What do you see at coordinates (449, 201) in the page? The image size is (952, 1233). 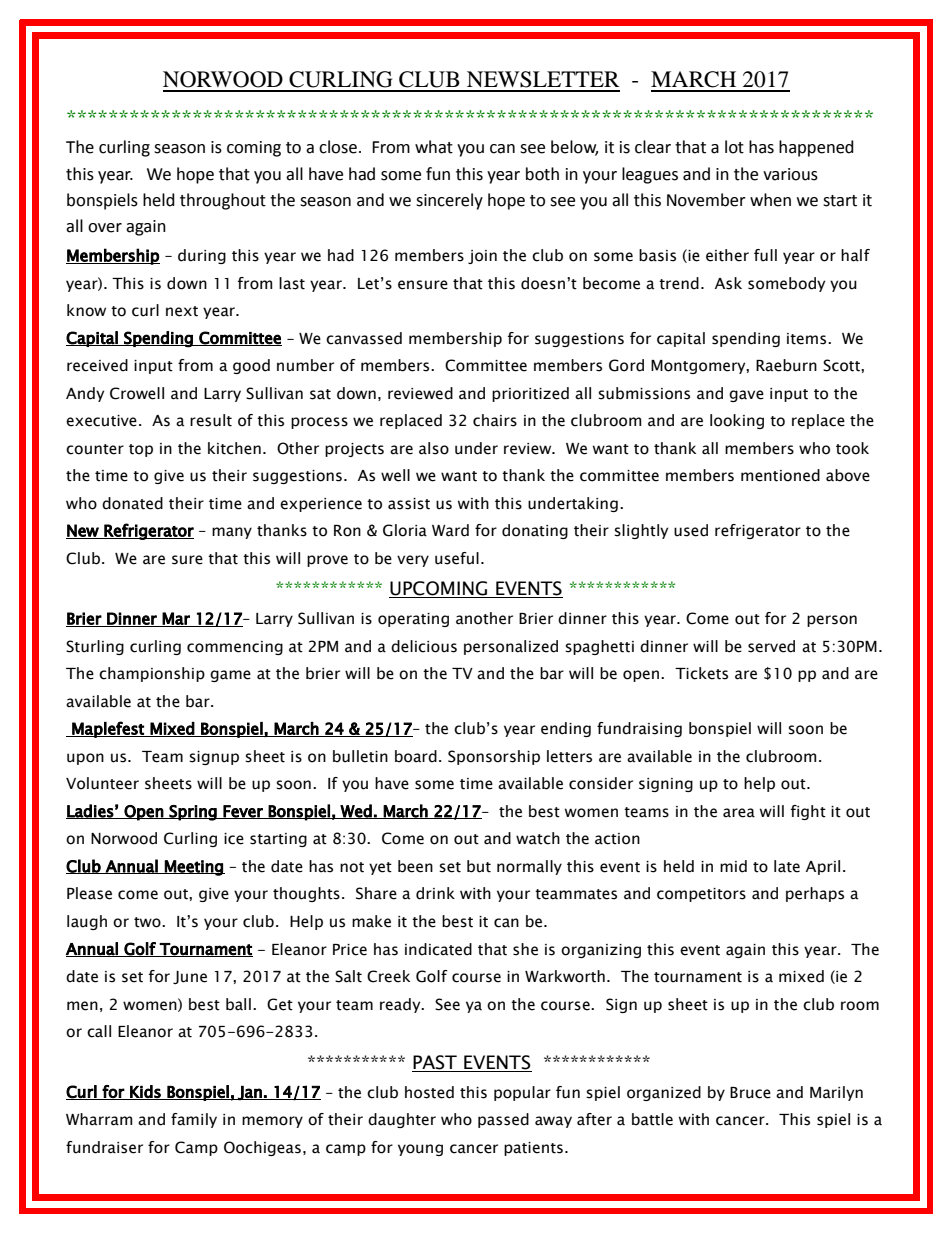 I see `sincerely` at bounding box center [449, 201].
